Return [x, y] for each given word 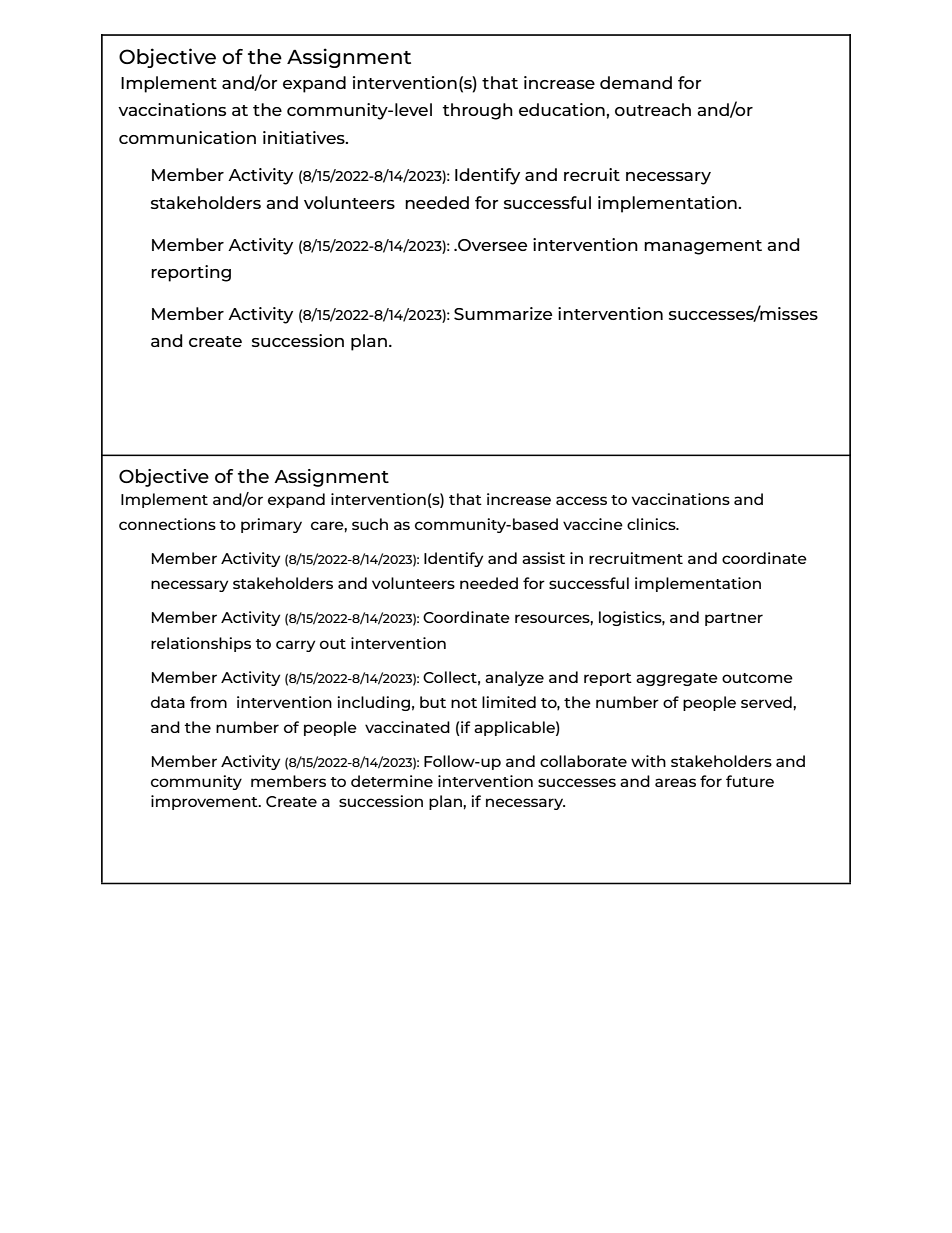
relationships [201, 644]
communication [187, 137]
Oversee [491, 245]
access [581, 500]
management [703, 247]
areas [675, 782]
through [477, 111]
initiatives [305, 137]
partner [734, 619]
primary [271, 525]
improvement [205, 802]
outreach [653, 109]
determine [392, 781]
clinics [652, 524]
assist [543, 558]
